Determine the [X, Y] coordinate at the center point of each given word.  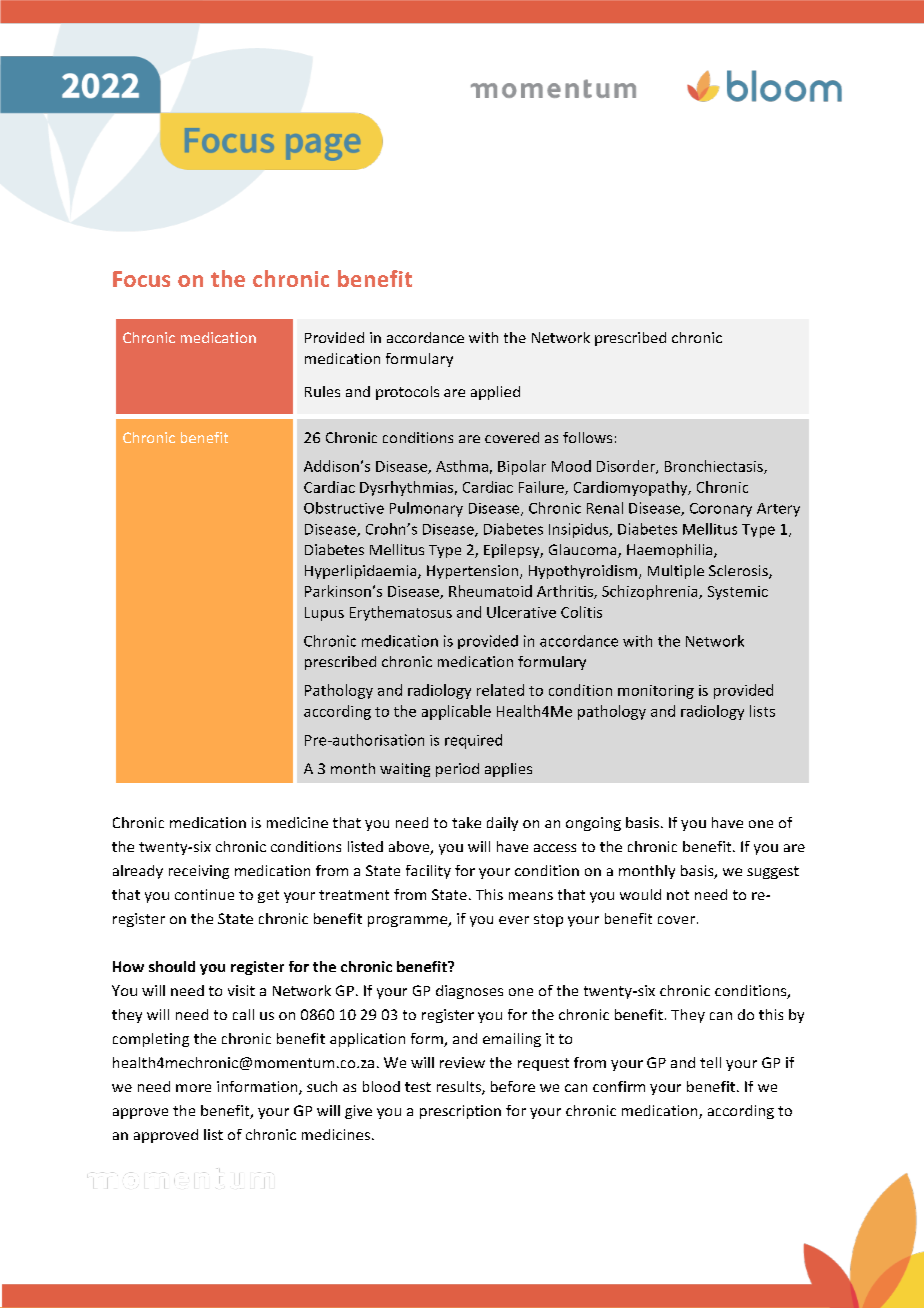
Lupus [324, 614]
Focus [141, 279]
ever [514, 920]
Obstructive [344, 508]
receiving [199, 872]
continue [204, 894]
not [678, 895]
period [457, 770]
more [193, 1088]
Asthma [462, 466]
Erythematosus [401, 613]
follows [587, 437]
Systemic [738, 593]
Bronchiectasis [715, 467]
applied [495, 393]
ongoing [593, 824]
